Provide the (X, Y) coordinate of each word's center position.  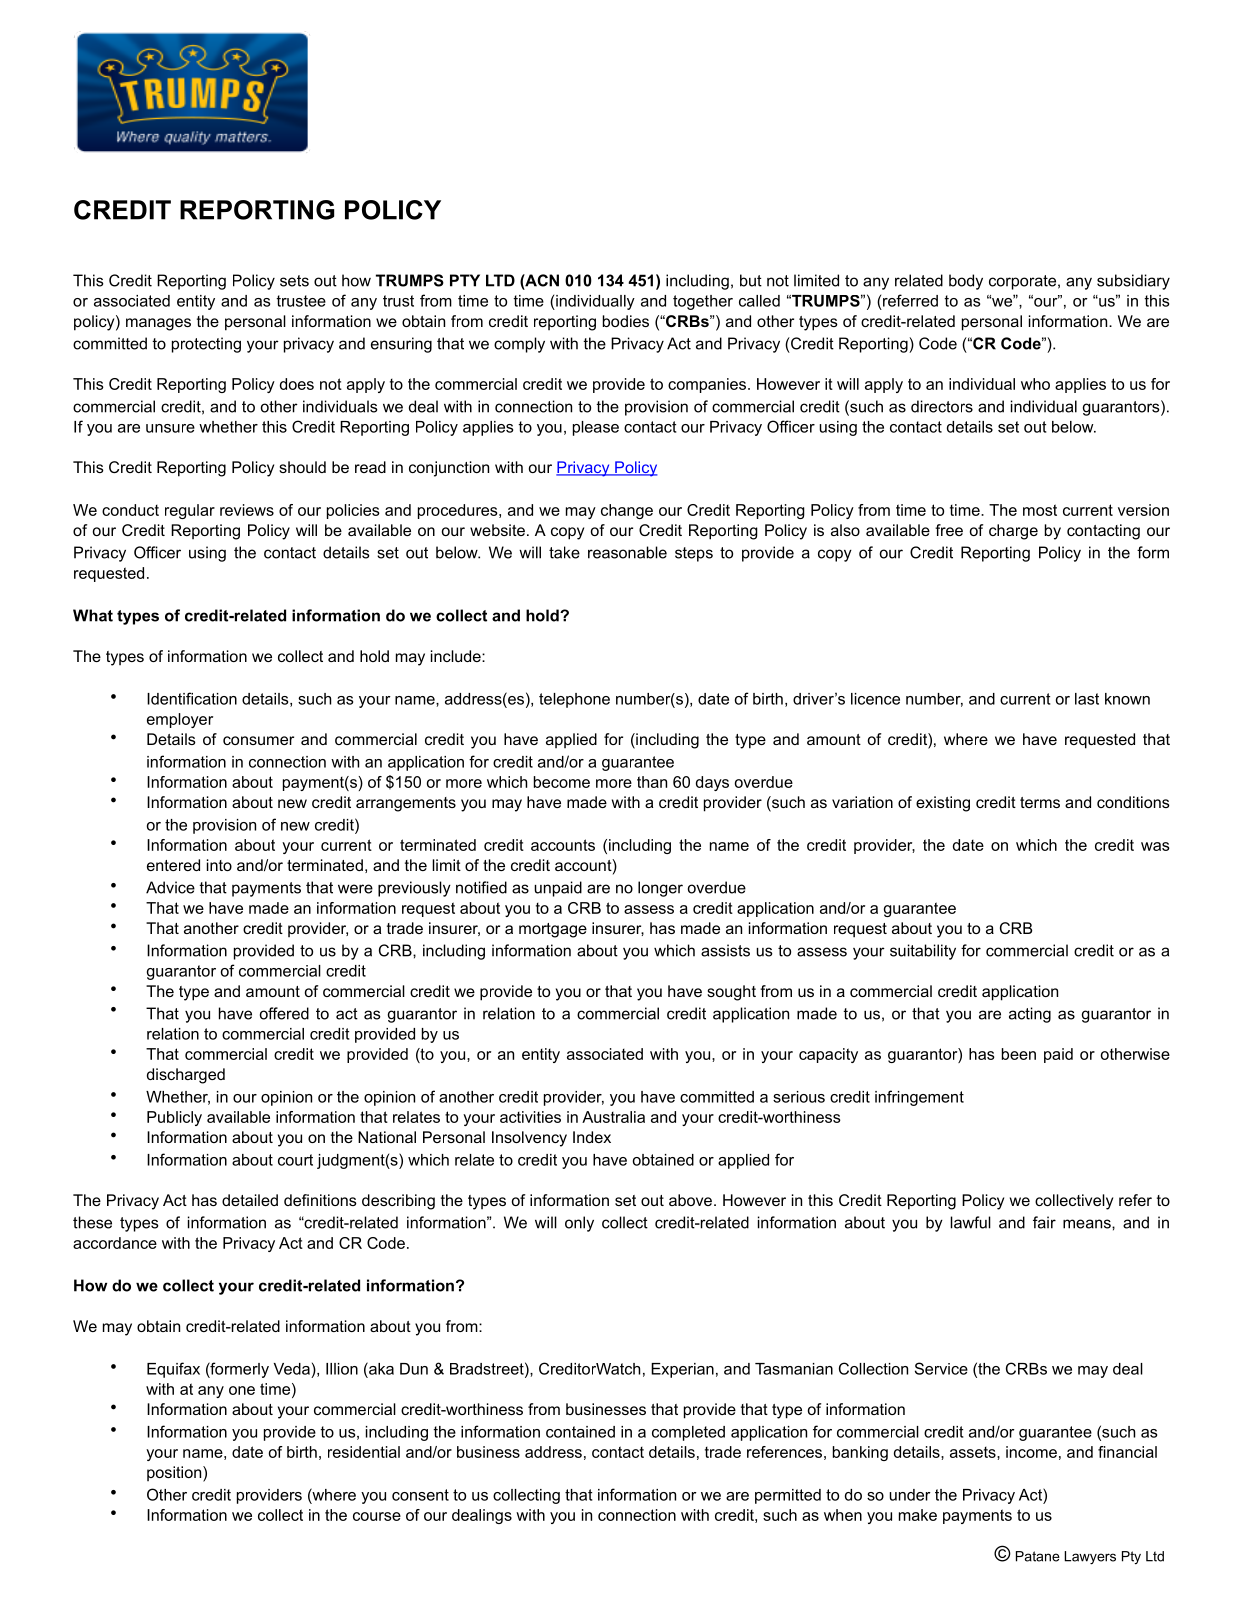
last (1087, 699)
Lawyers (1090, 1558)
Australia (613, 1117)
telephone (574, 700)
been (1019, 1054)
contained (580, 1432)
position (175, 1474)
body (966, 282)
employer (180, 720)
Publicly (174, 1118)
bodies (626, 321)
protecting (206, 345)
